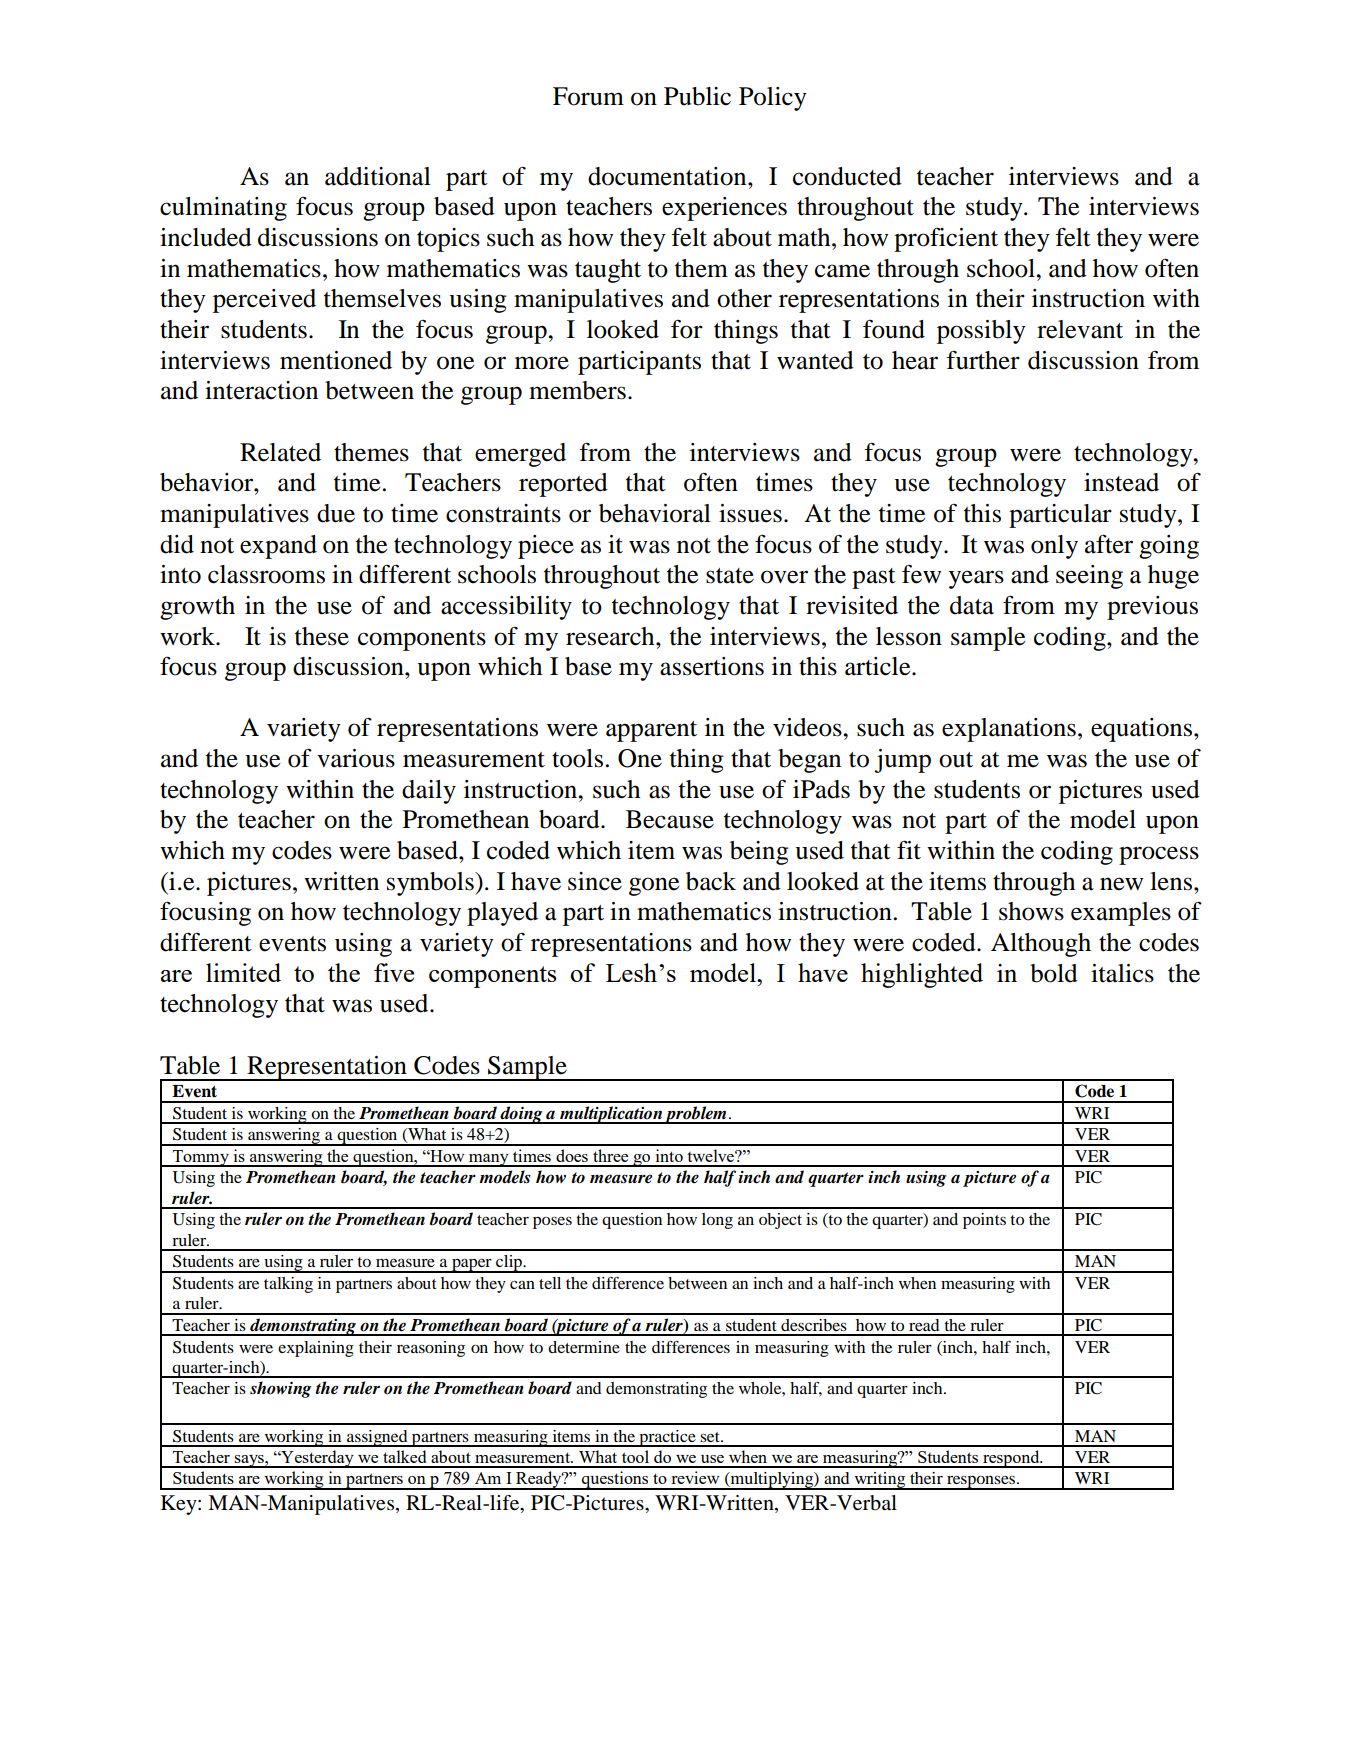 This screenshot has height=1759, width=1360. I want to click on various, so click(356, 758).
